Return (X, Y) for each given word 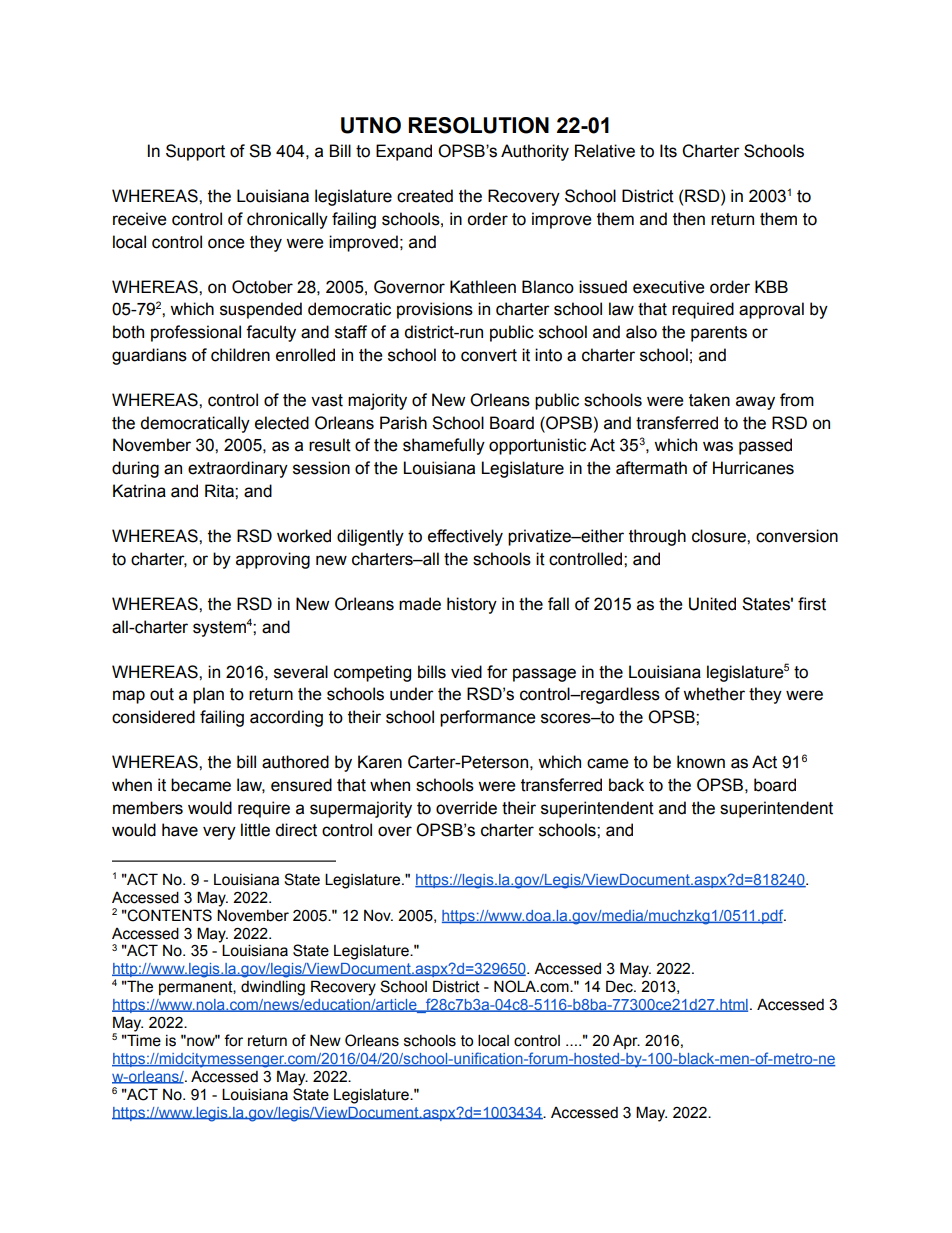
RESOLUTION (479, 125)
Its (668, 151)
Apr (626, 1042)
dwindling (273, 988)
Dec (620, 986)
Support (195, 152)
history (472, 605)
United (712, 604)
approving (273, 560)
